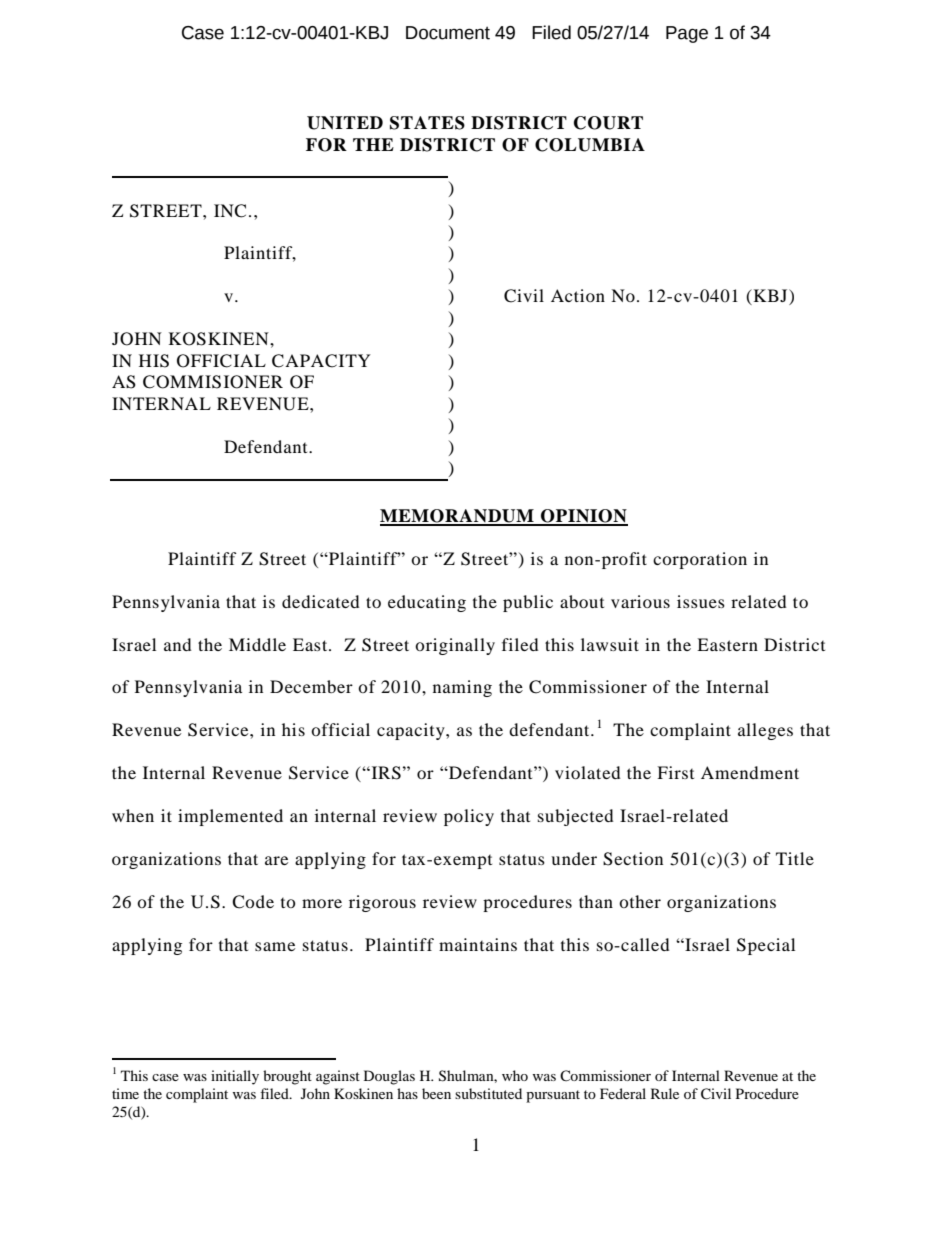 Image resolution: width=952 pixels, height=1233 pixels. What do you see at coordinates (235, 1077) in the screenshot?
I see `initially` at bounding box center [235, 1077].
